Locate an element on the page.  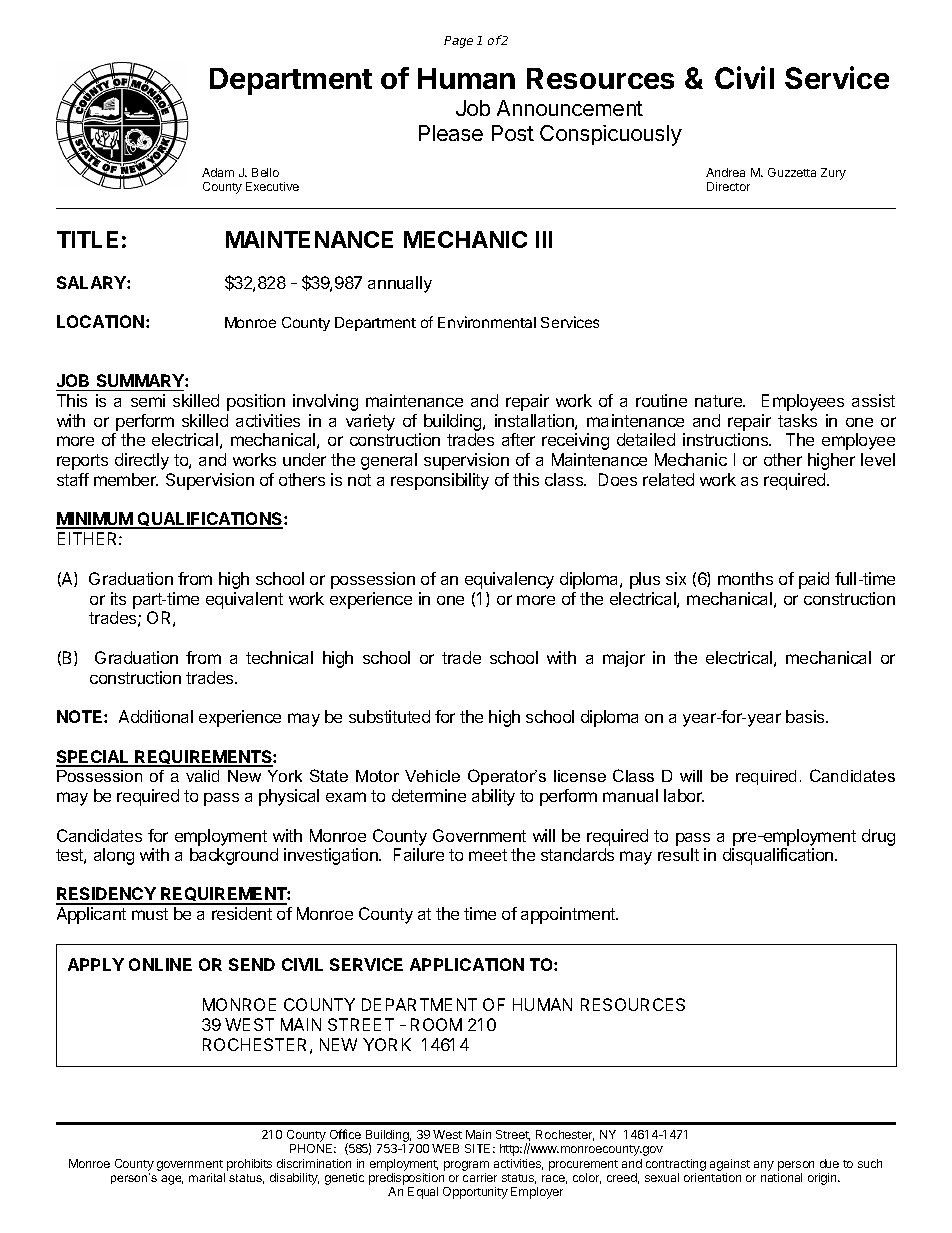
Andrea is located at coordinates (725, 172).
